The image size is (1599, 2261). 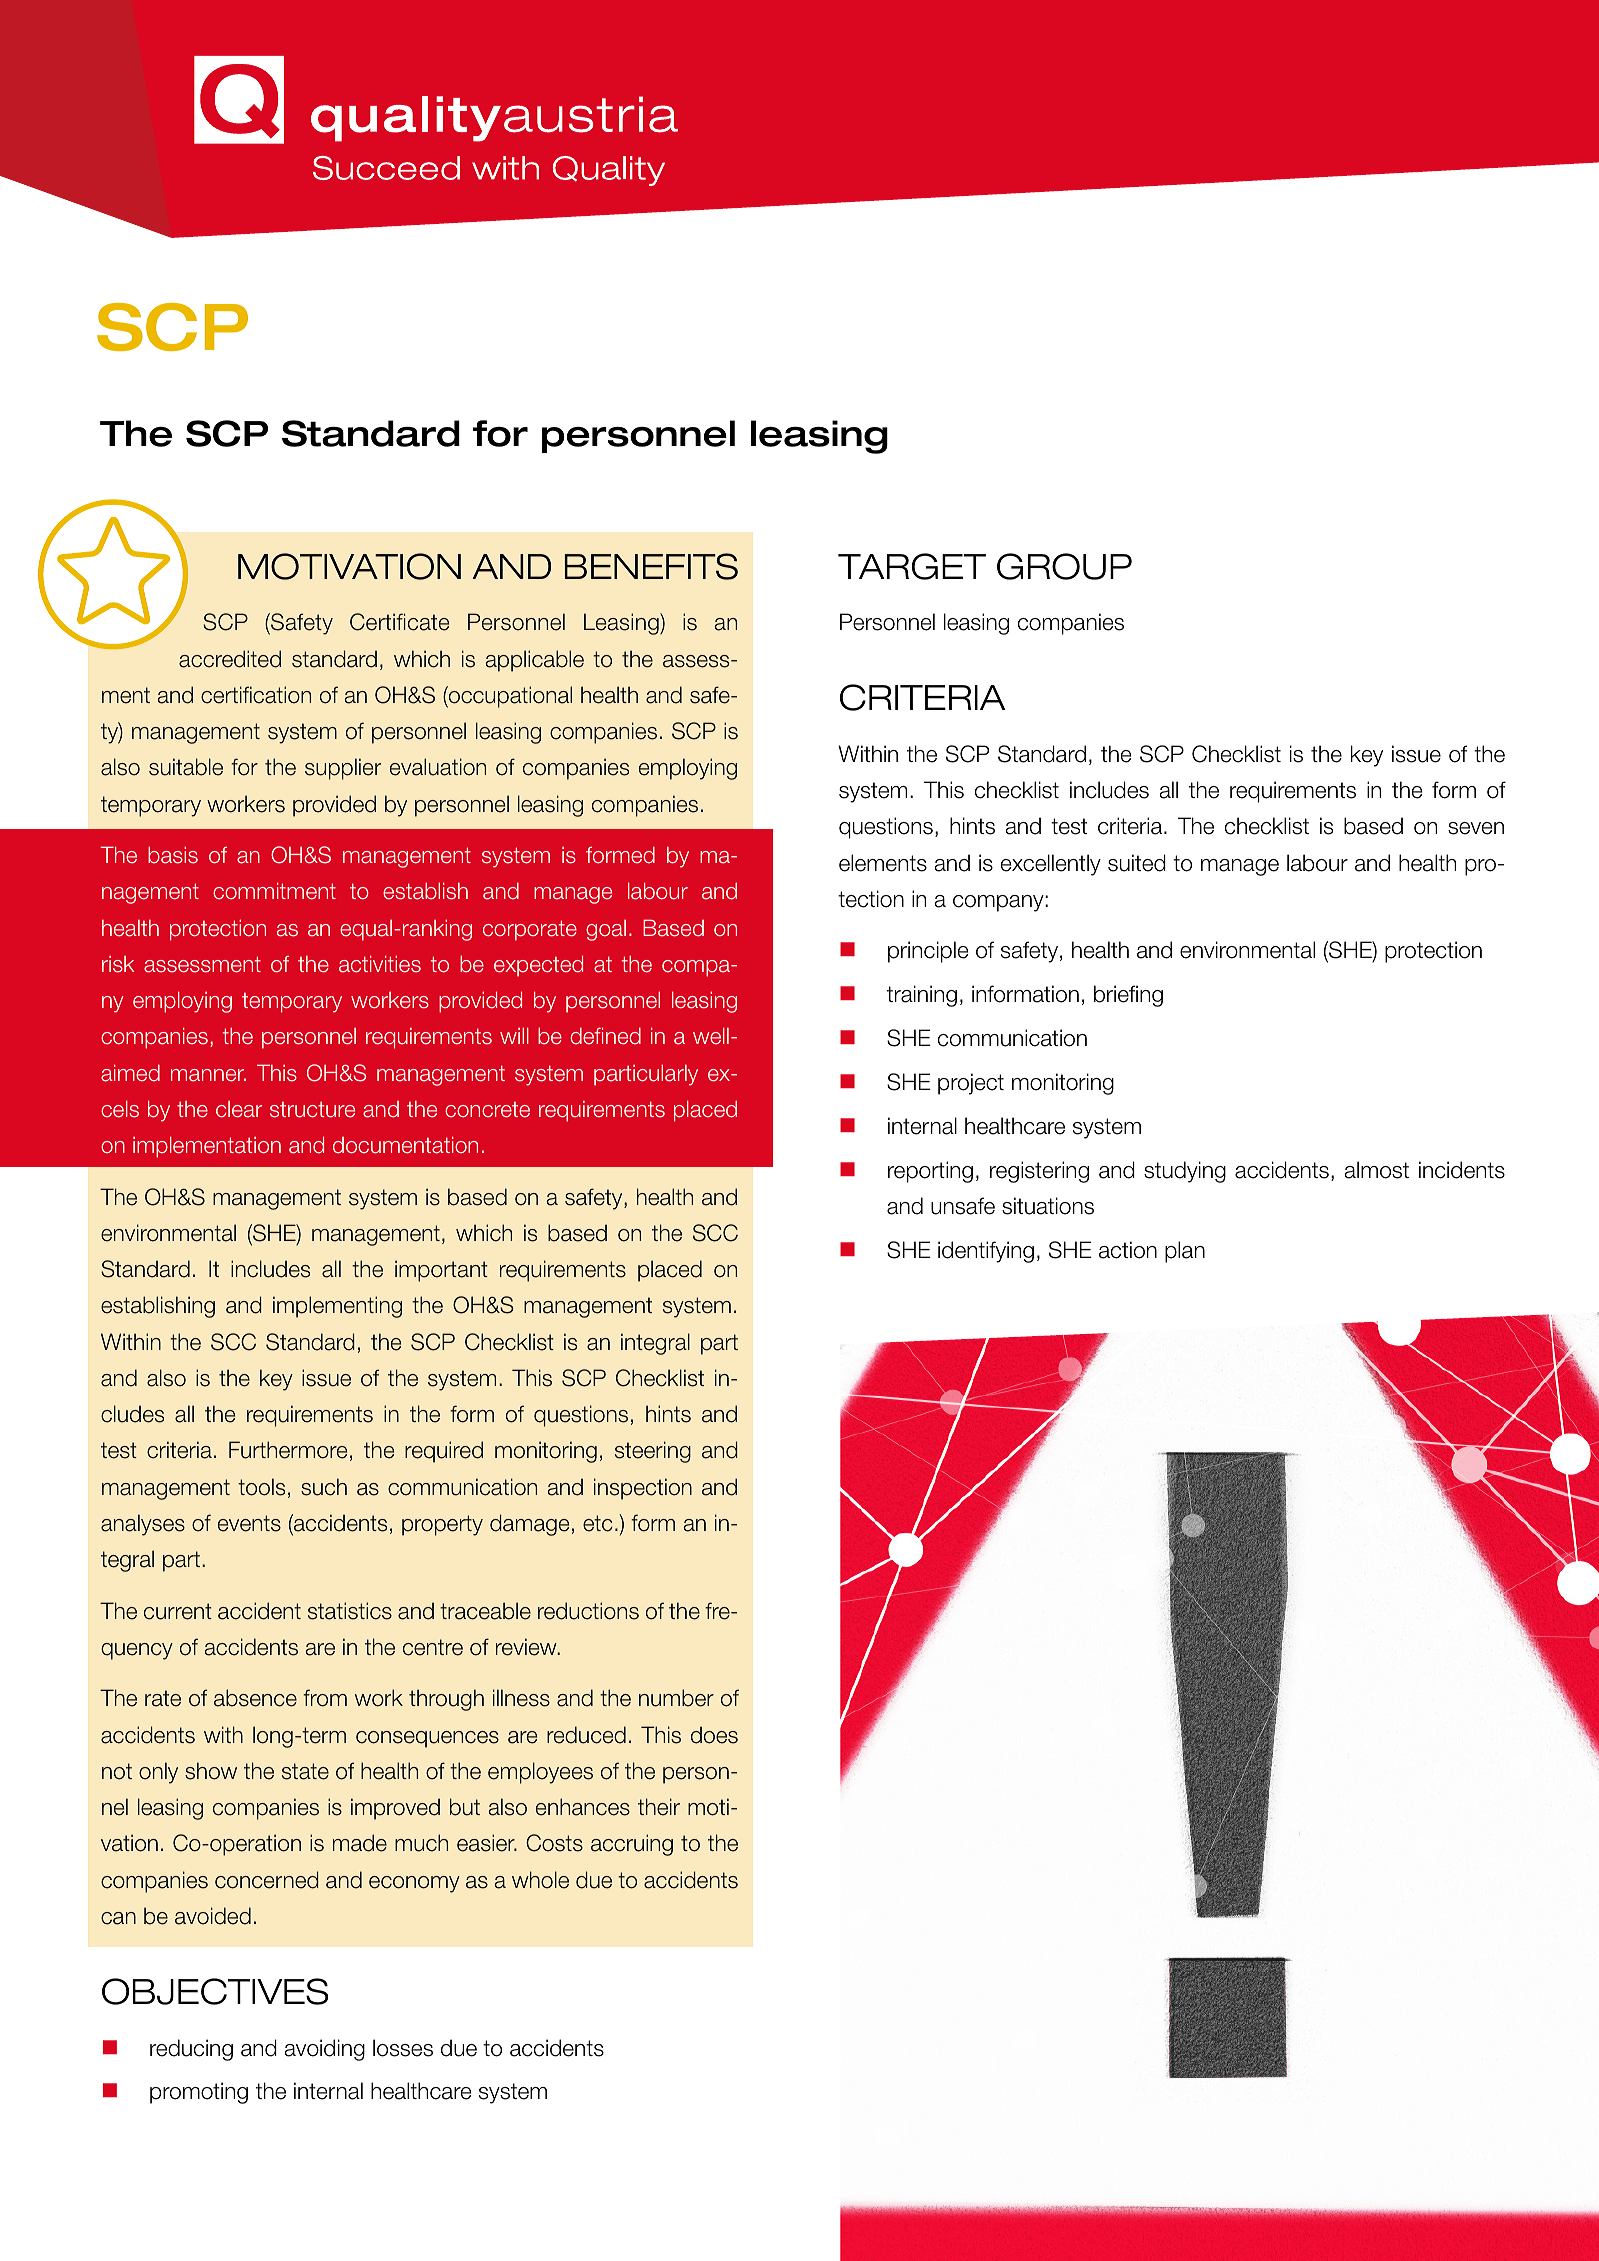 I want to click on accredited, so click(x=230, y=659).
